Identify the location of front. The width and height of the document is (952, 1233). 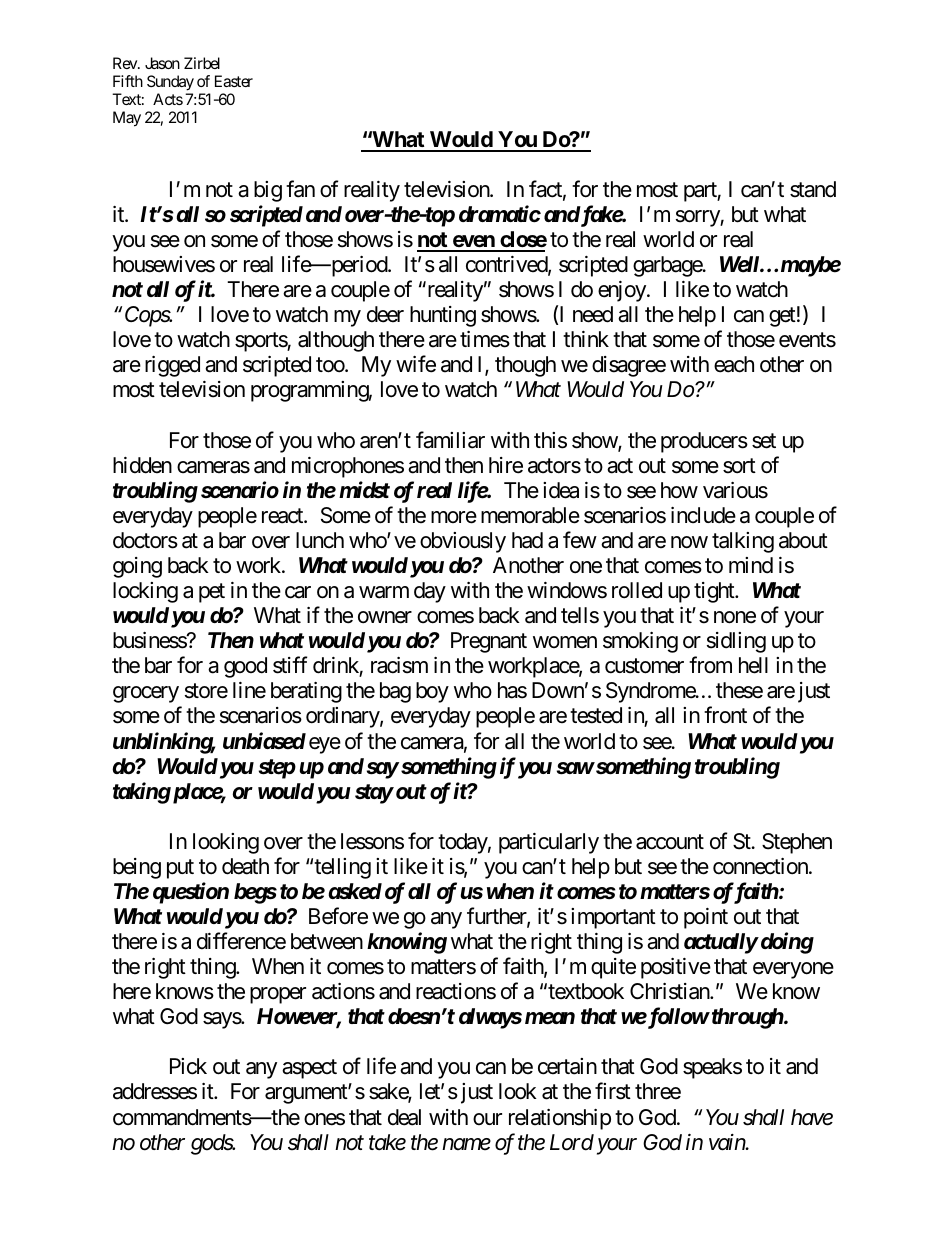
(725, 715).
